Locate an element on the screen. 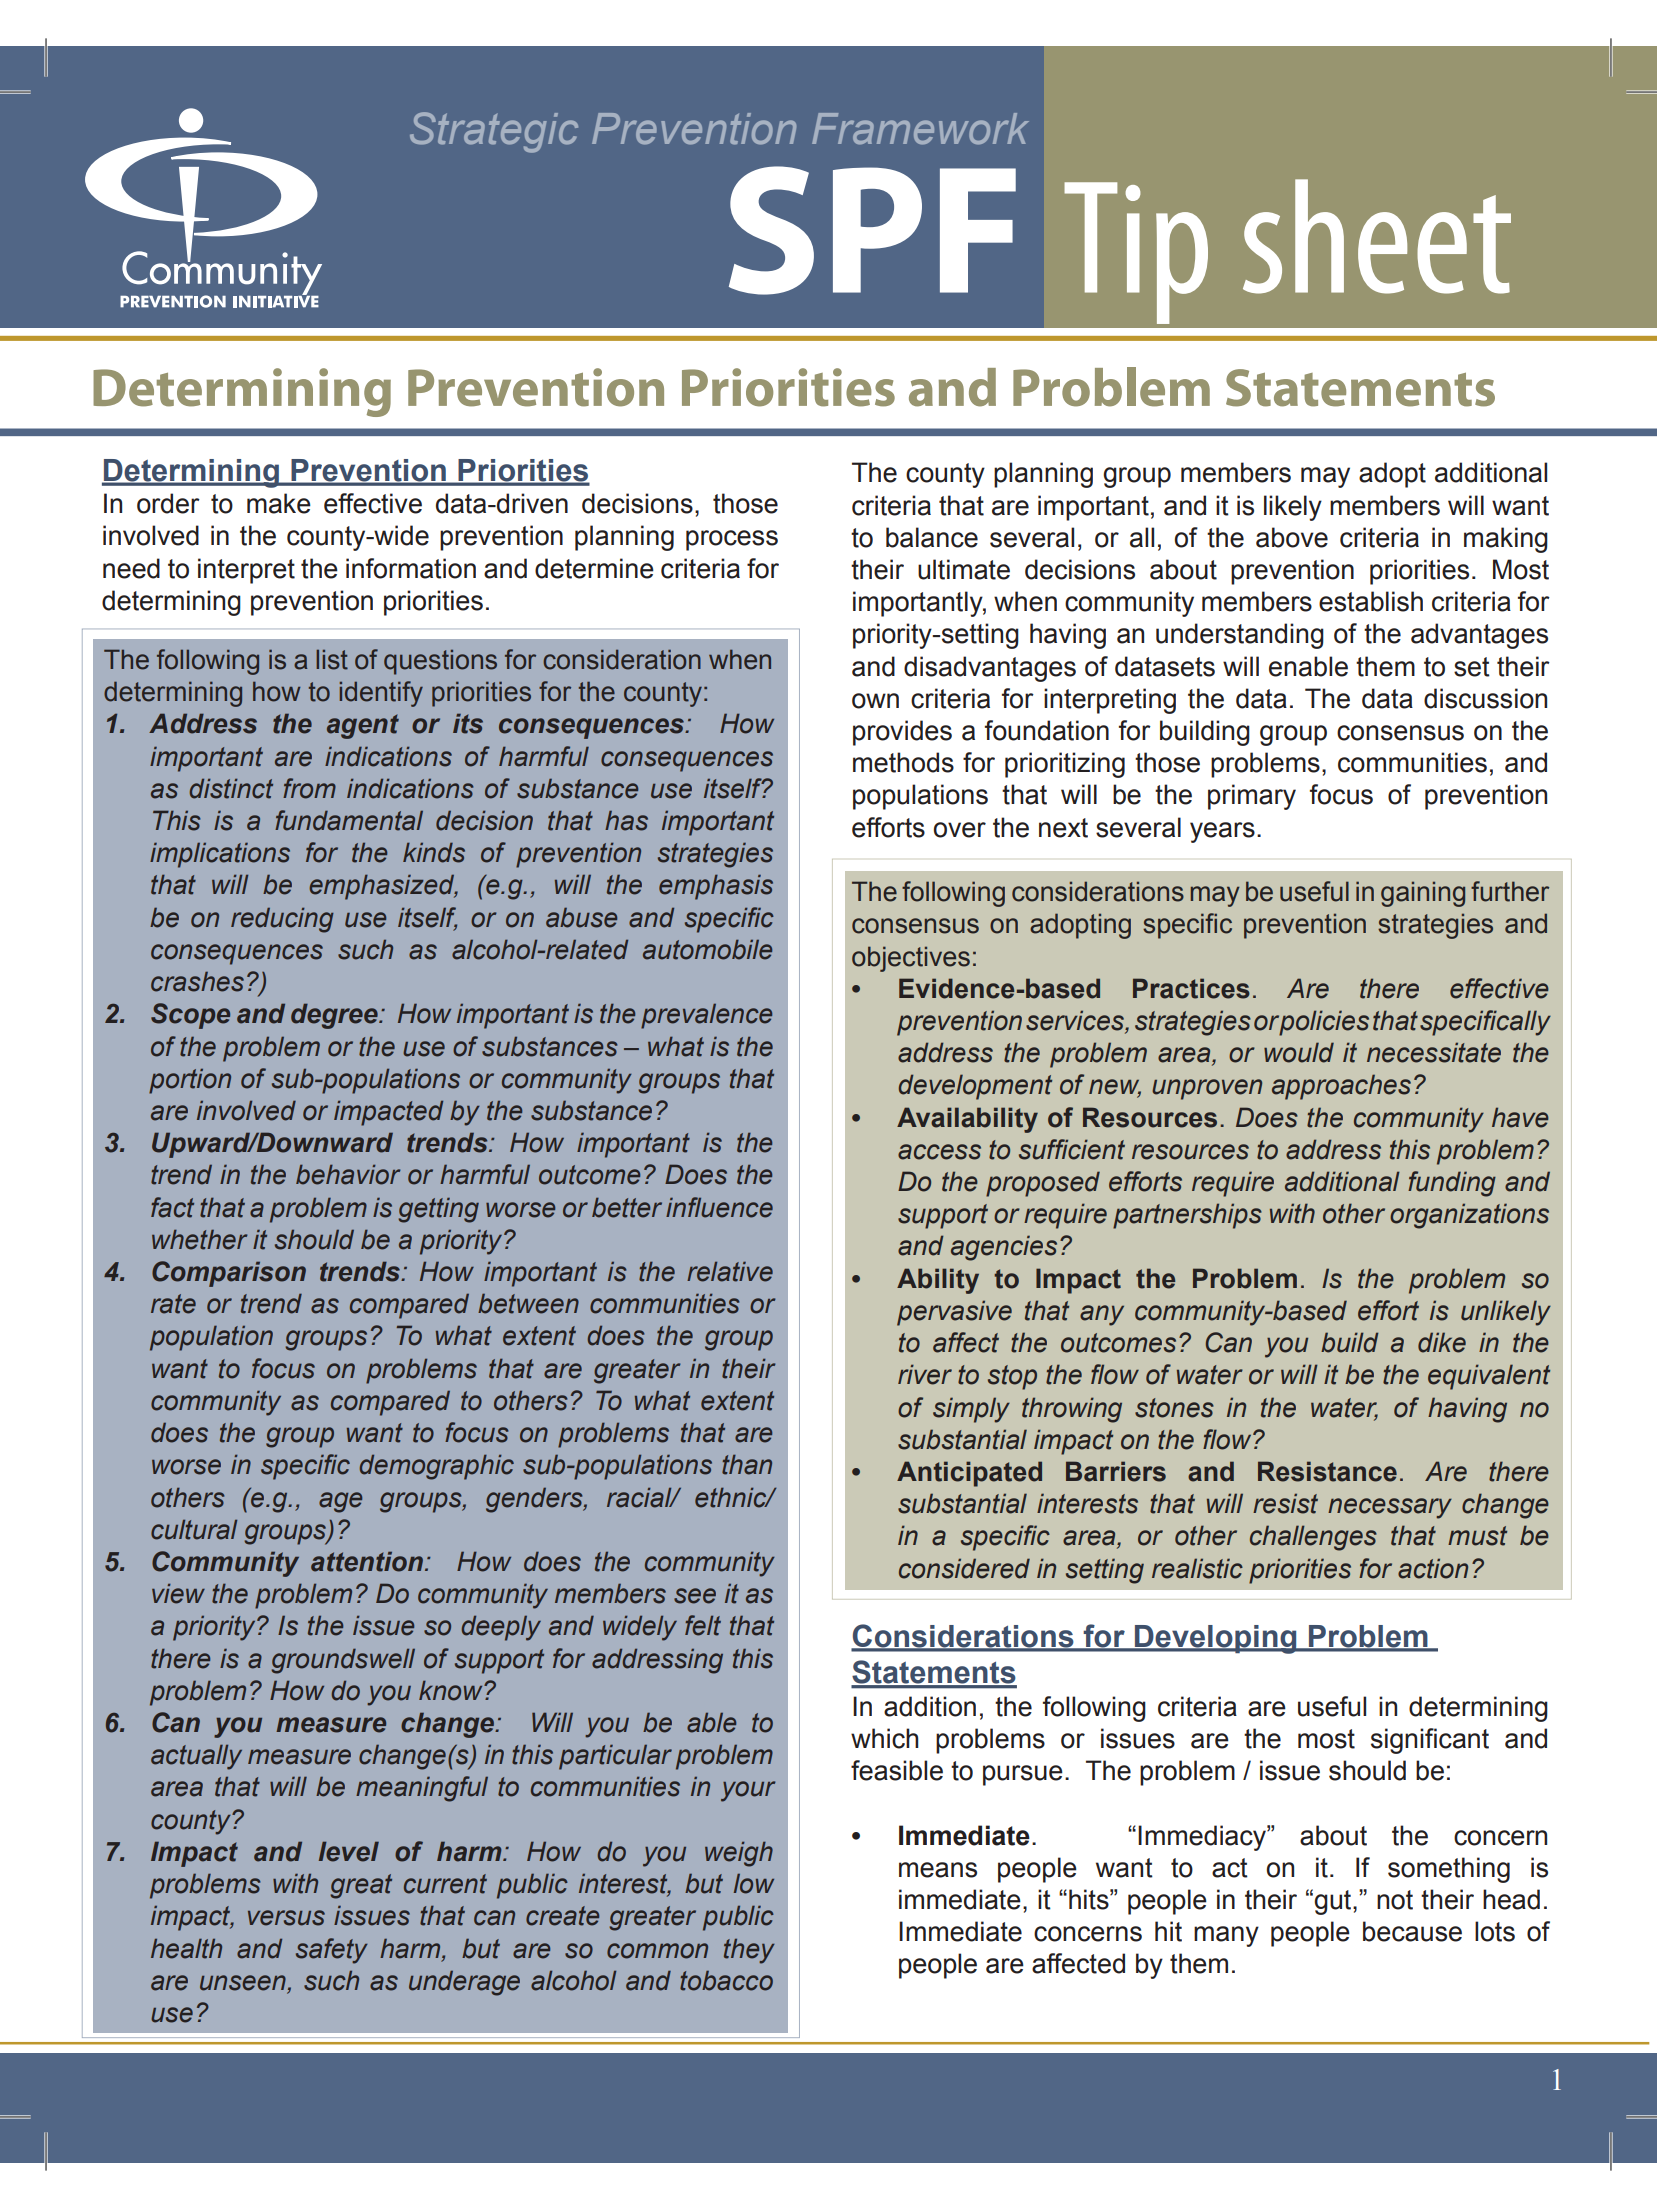 The height and width of the screenshot is (2209, 1657). dike is located at coordinates (1442, 1342).
